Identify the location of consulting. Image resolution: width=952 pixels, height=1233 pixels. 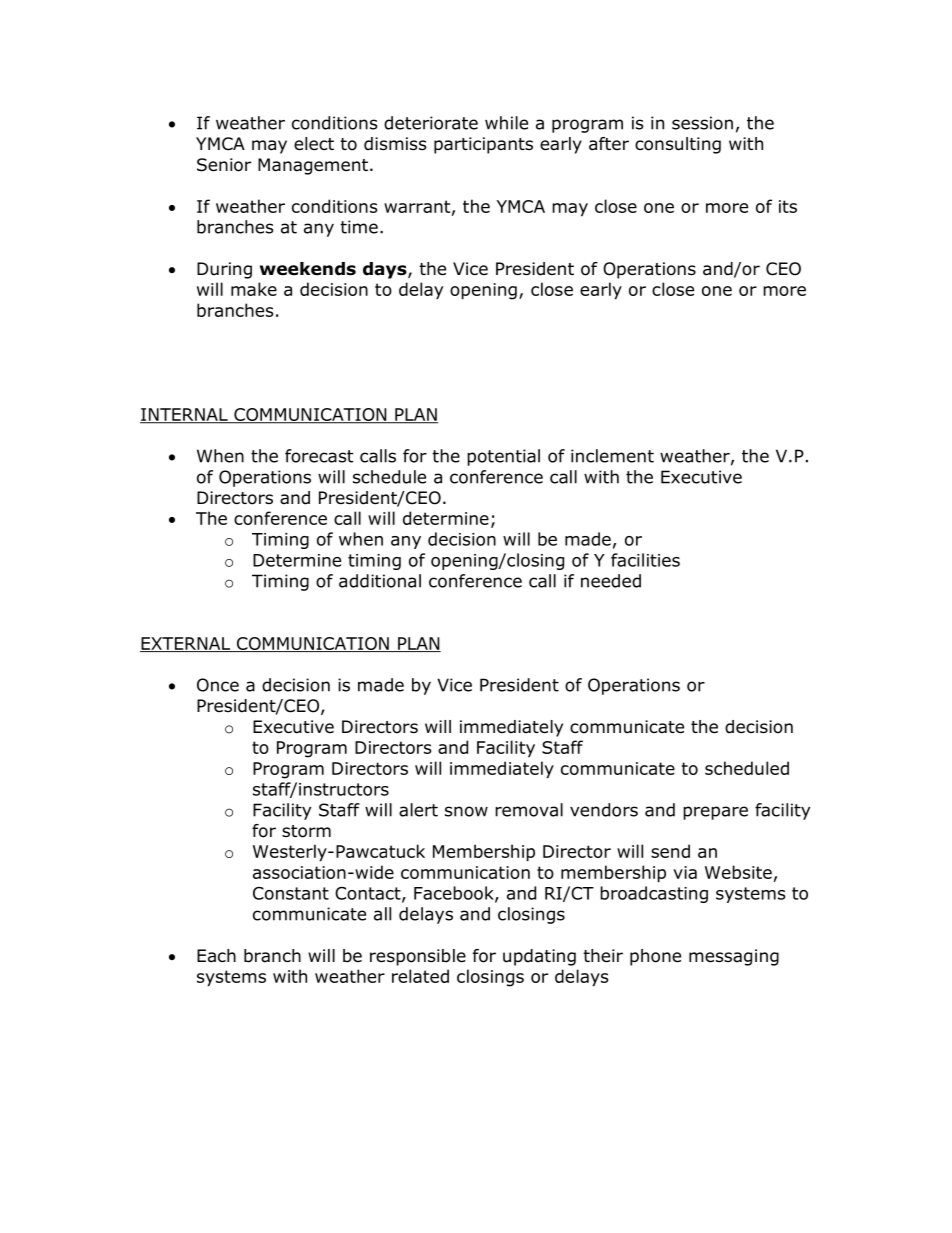
(678, 145).
